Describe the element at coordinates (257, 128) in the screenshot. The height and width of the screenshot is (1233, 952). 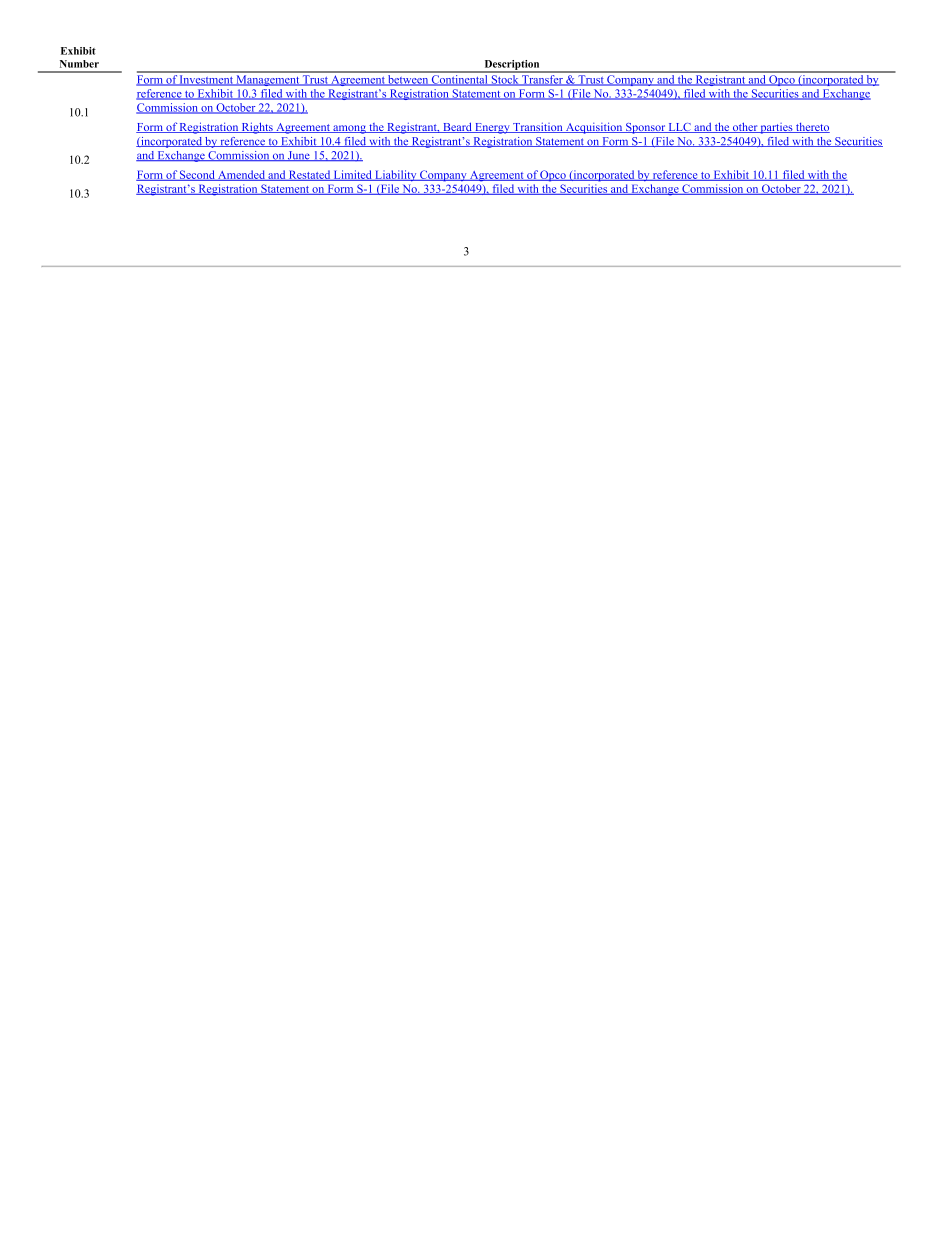
I see `Rights` at that location.
